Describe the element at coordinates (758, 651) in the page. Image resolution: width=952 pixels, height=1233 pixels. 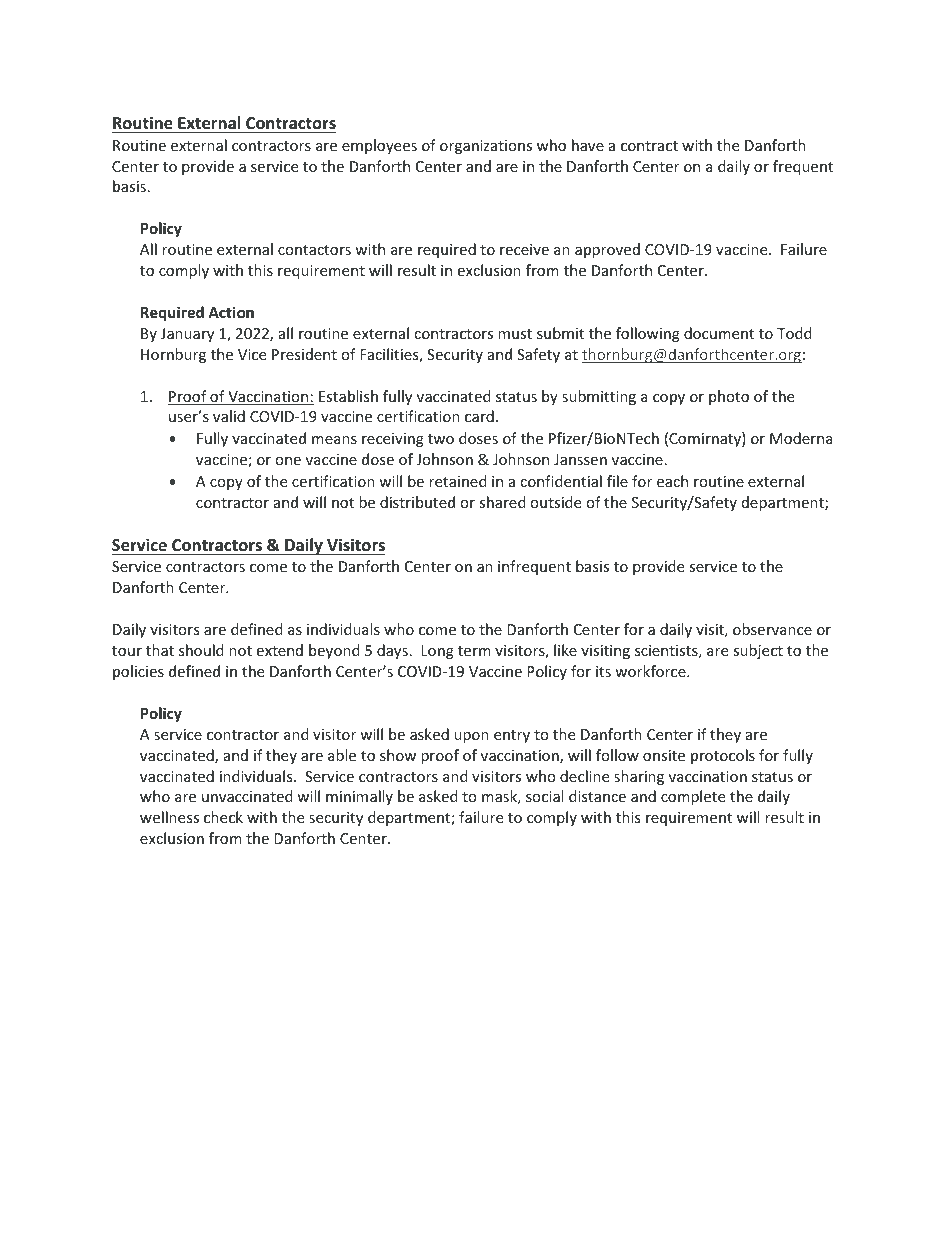
I see `subject` at that location.
